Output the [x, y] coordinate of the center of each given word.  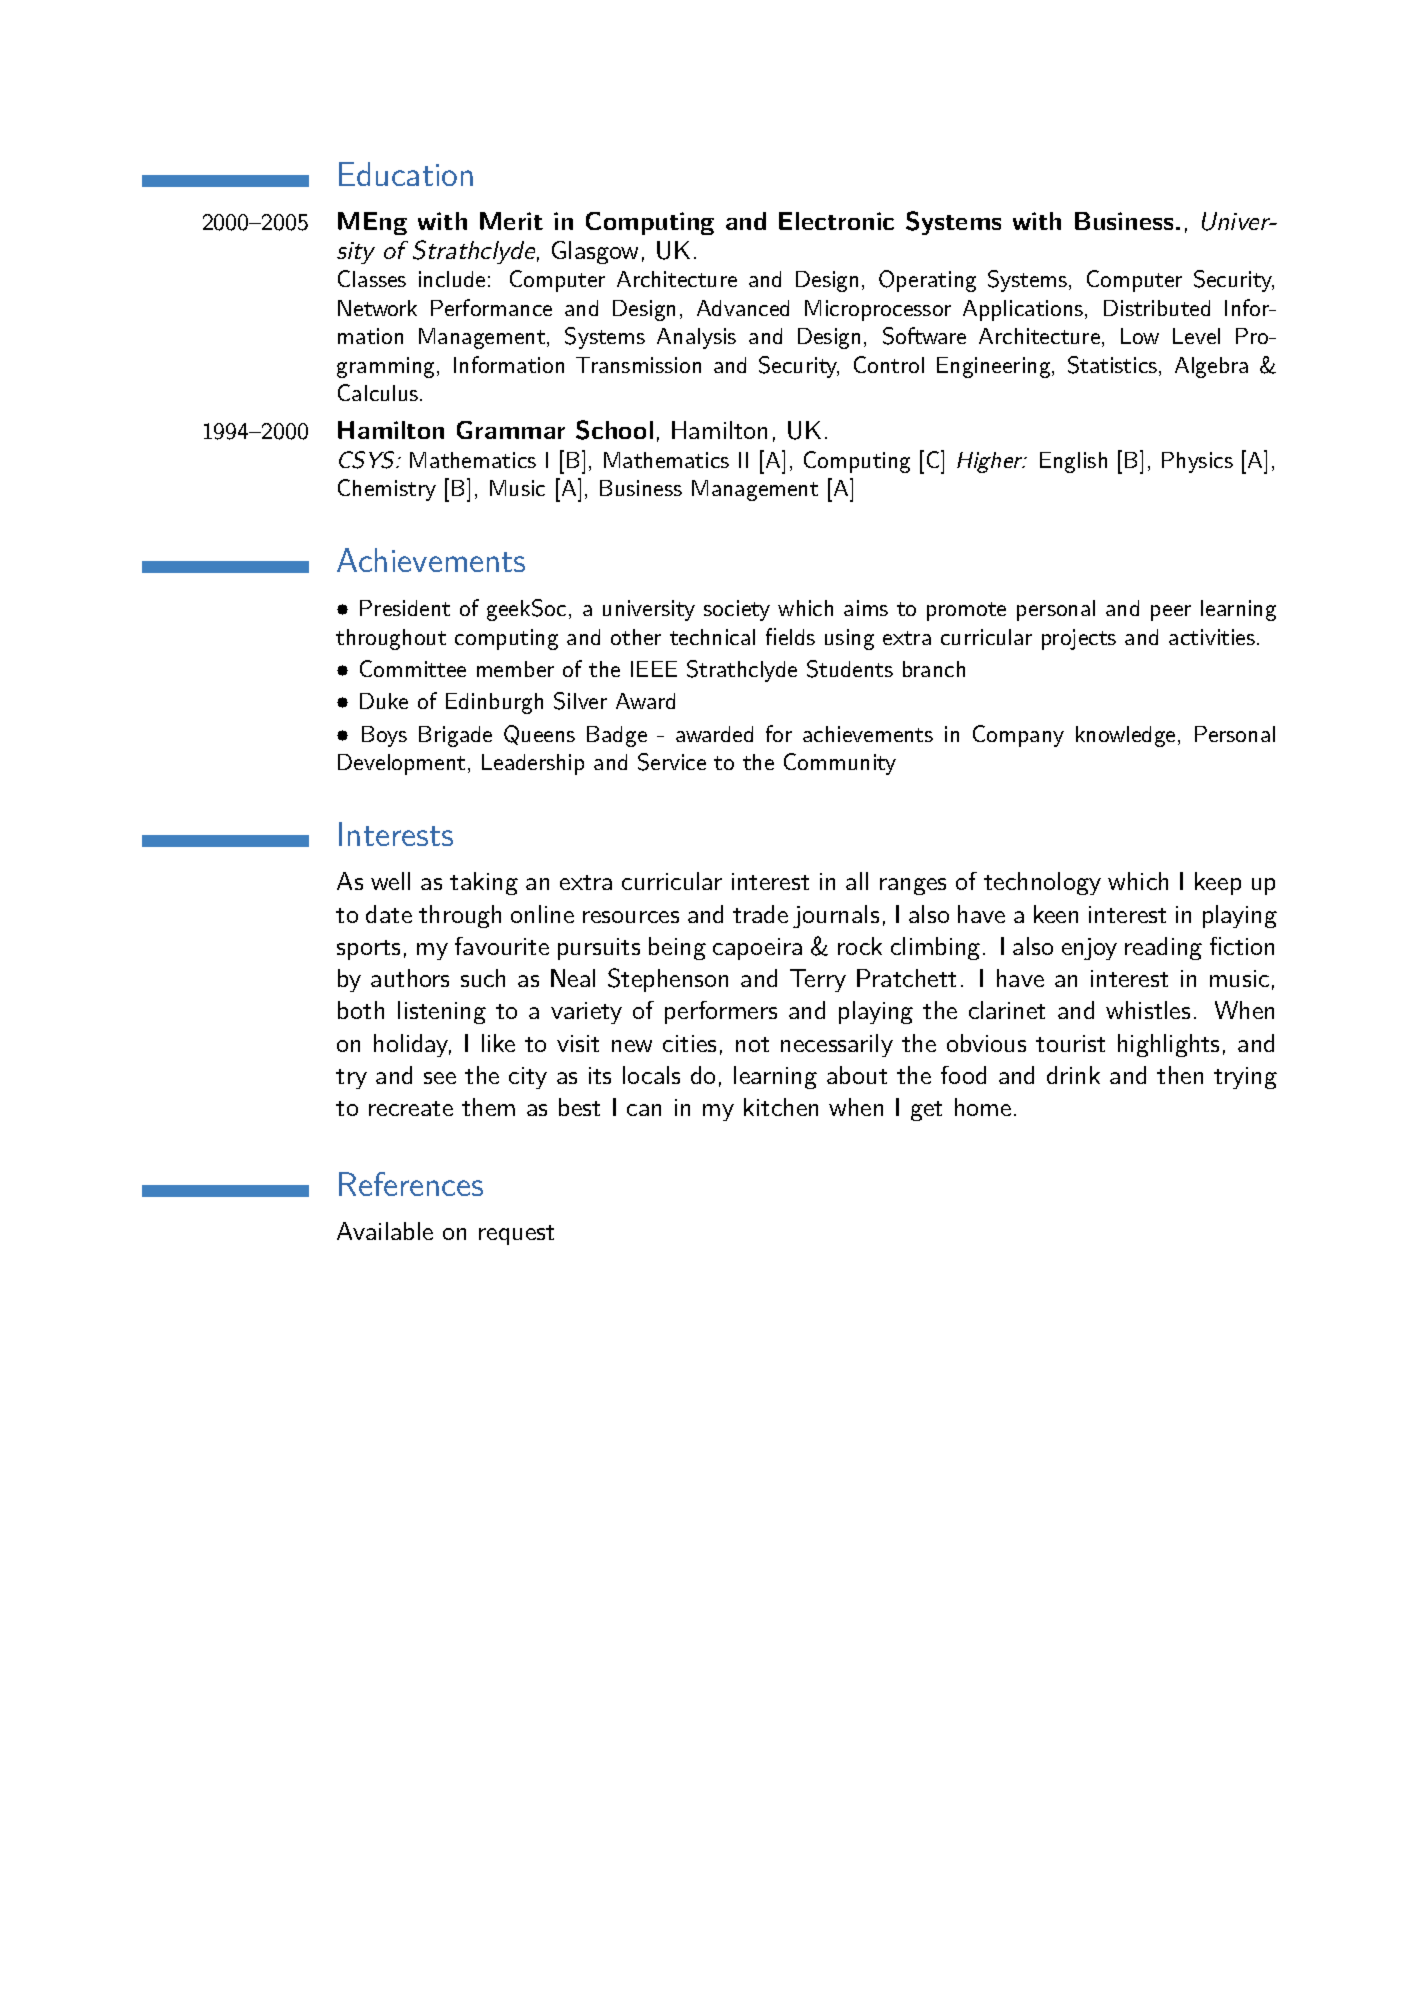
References [411, 1184]
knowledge [1125, 736]
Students [850, 669]
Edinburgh [494, 703]
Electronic [836, 221]
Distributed [1157, 308]
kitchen [781, 1107]
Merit [511, 221]
